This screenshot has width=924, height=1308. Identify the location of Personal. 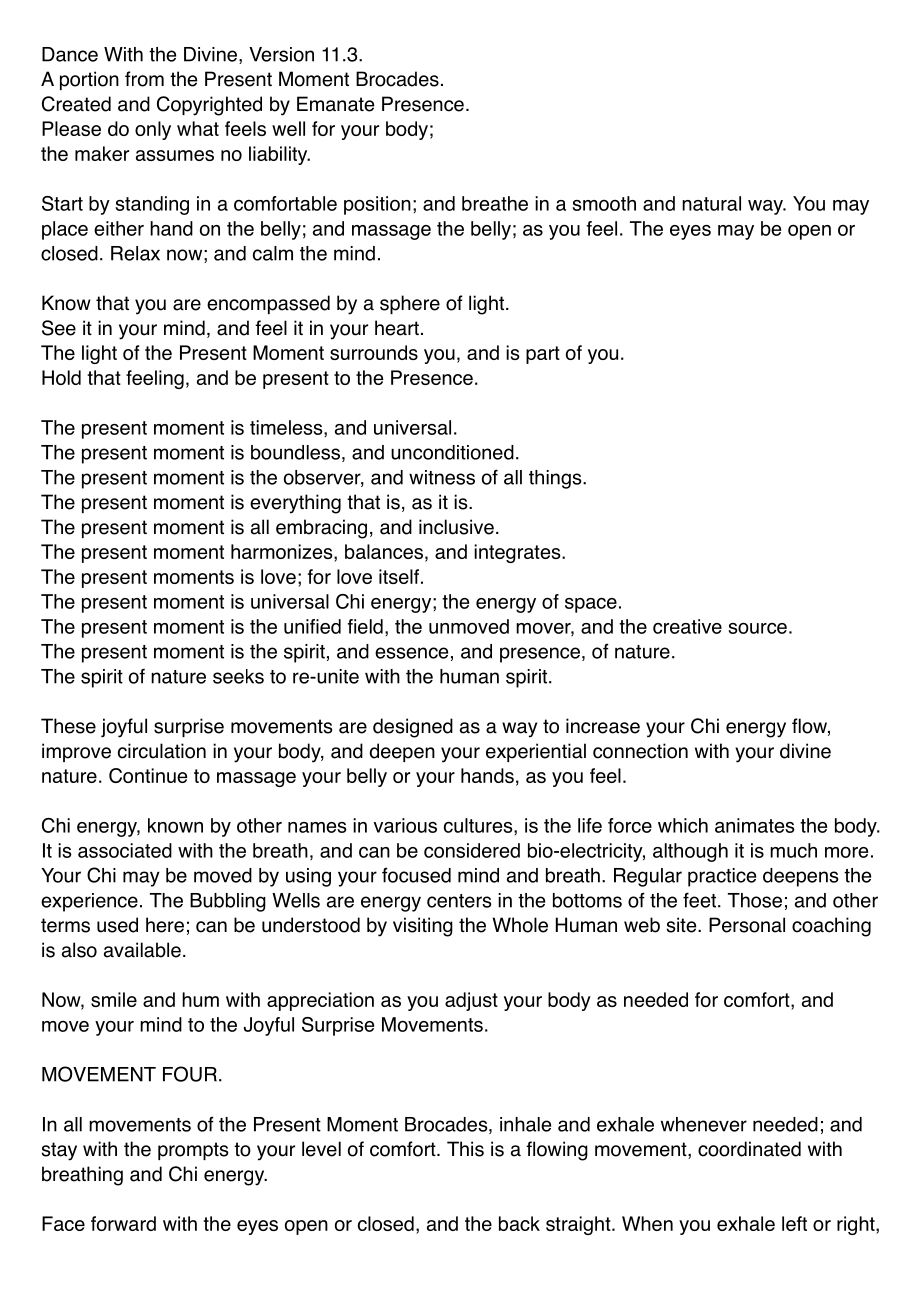
(747, 925).
